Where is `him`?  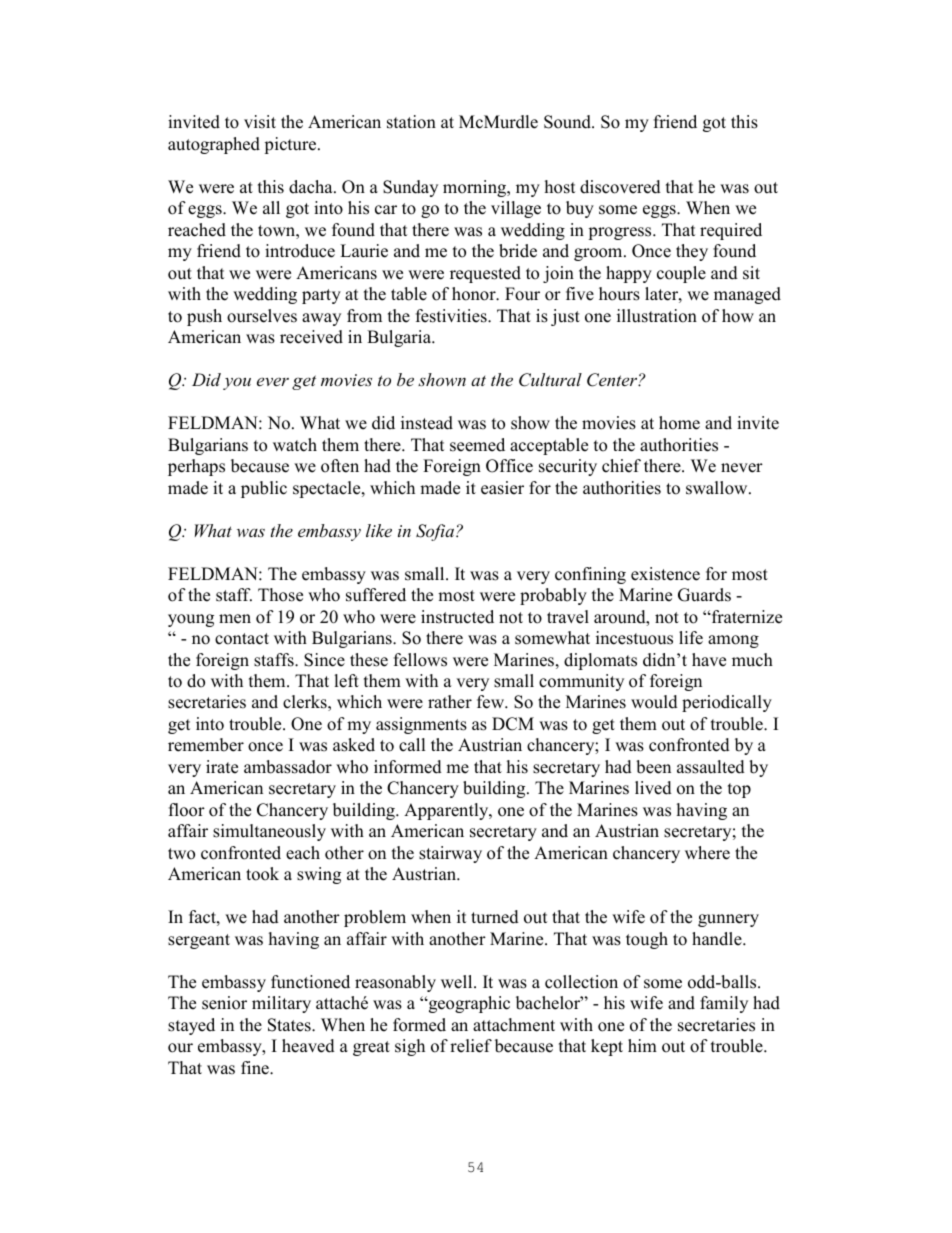
him is located at coordinates (642, 1045).
